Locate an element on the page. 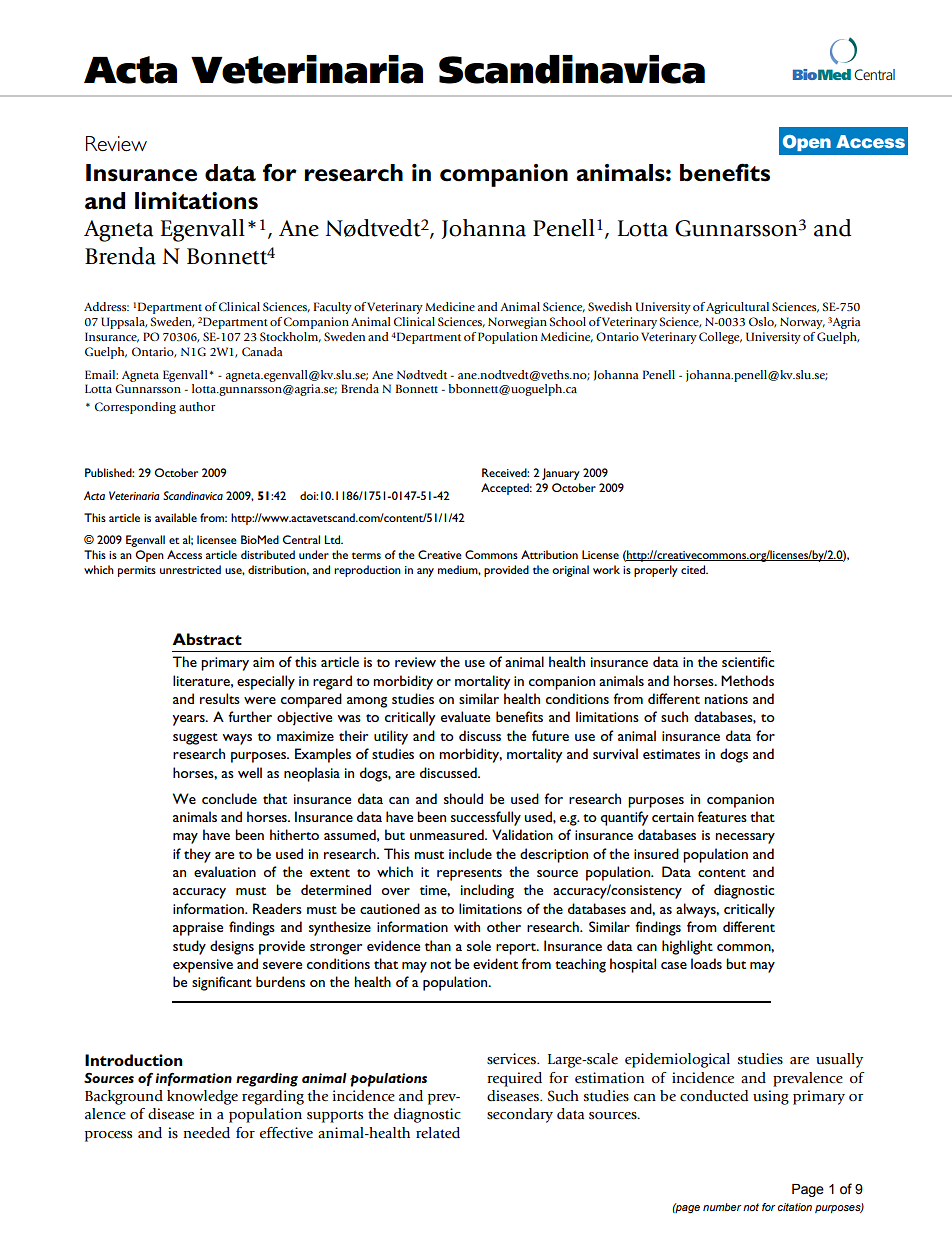 The height and width of the image is (1237, 952). evaluate is located at coordinates (465, 716).
